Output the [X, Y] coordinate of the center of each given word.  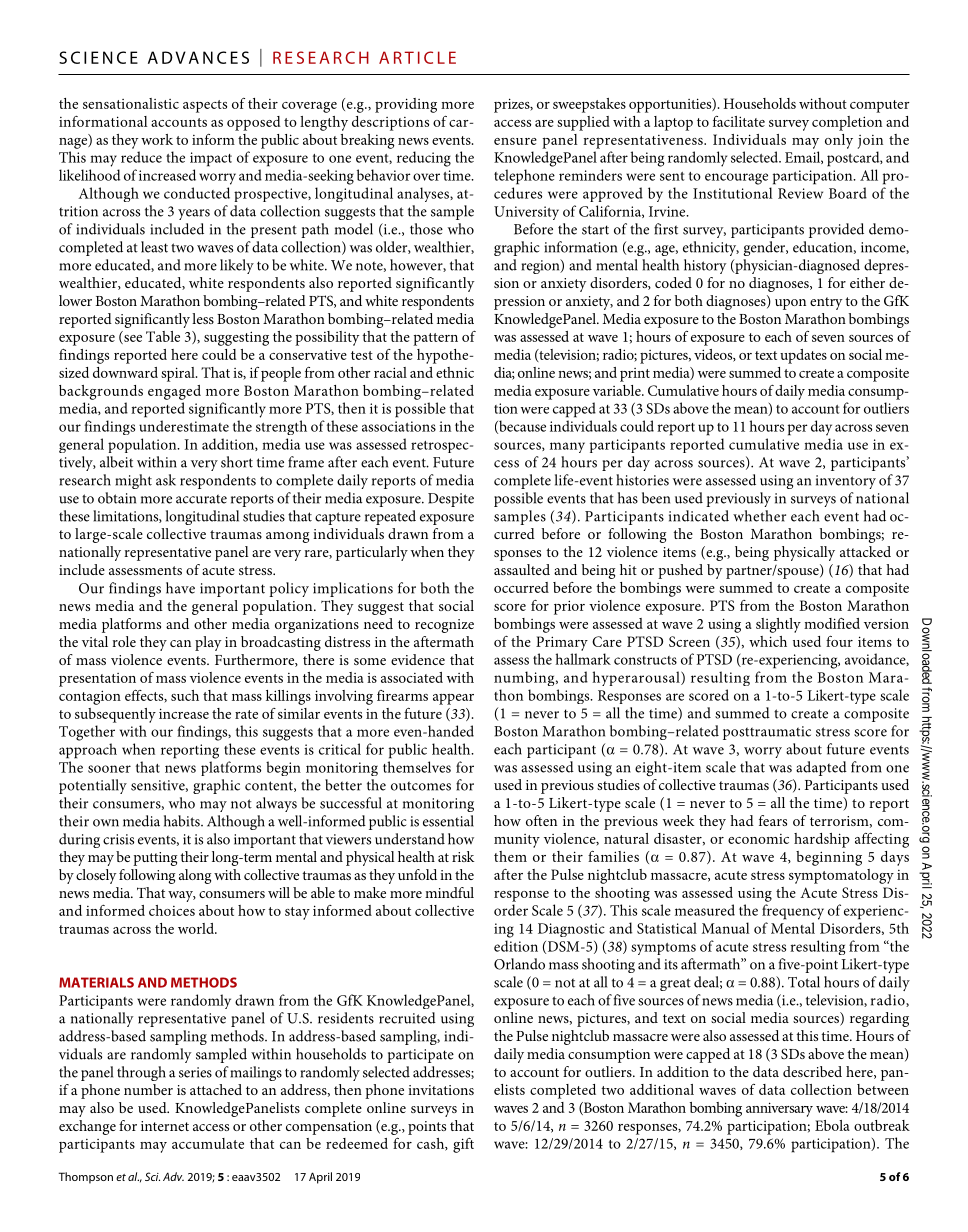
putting [155, 859]
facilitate [739, 121]
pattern [435, 339]
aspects [205, 106]
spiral [179, 374]
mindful [449, 892]
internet [165, 1126]
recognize [444, 626]
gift [463, 1145]
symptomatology [841, 876]
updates [803, 356]
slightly [778, 625]
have [180, 588]
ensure [515, 141]
